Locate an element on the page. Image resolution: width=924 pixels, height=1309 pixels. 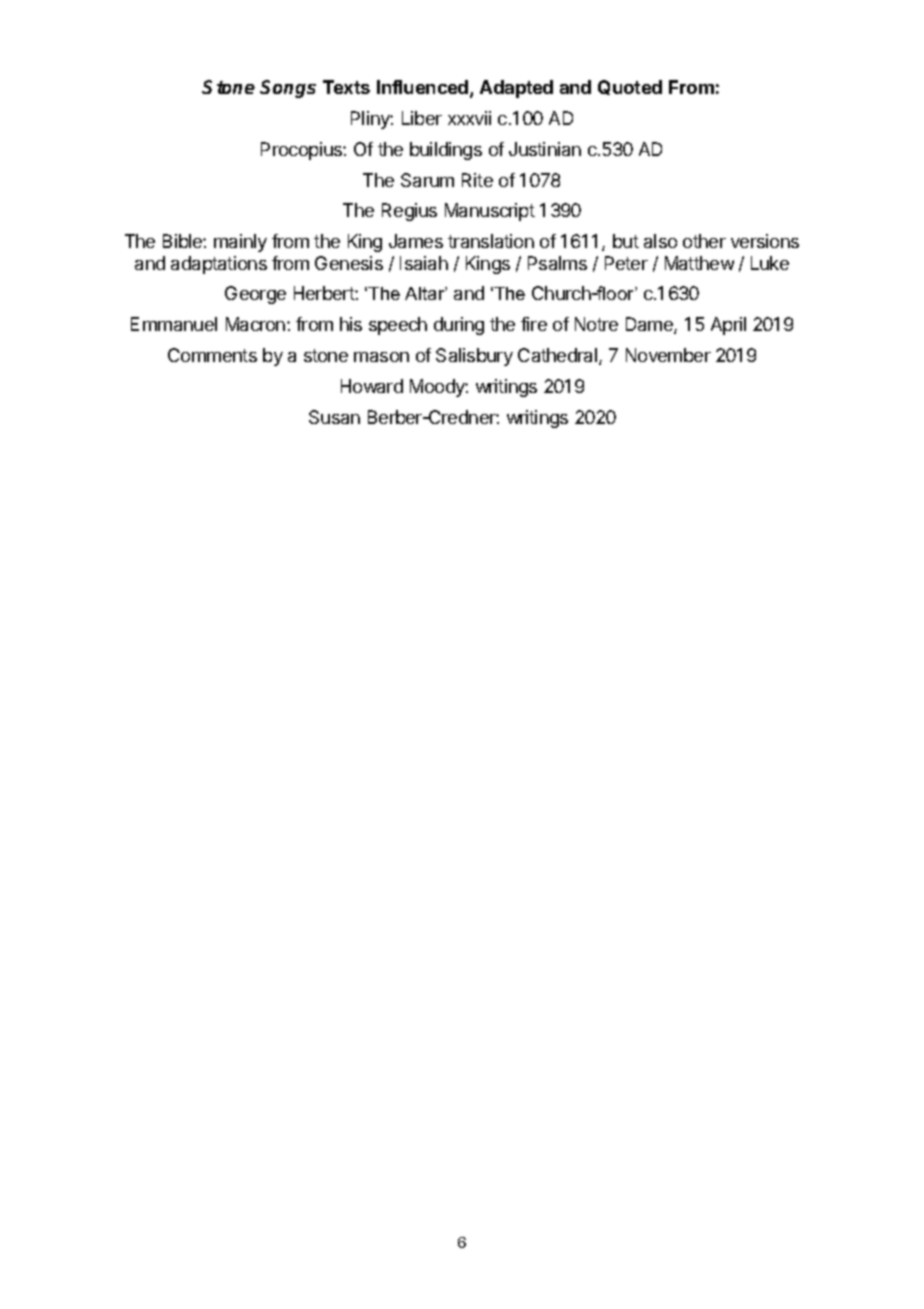
Howard is located at coordinates (372, 386).
